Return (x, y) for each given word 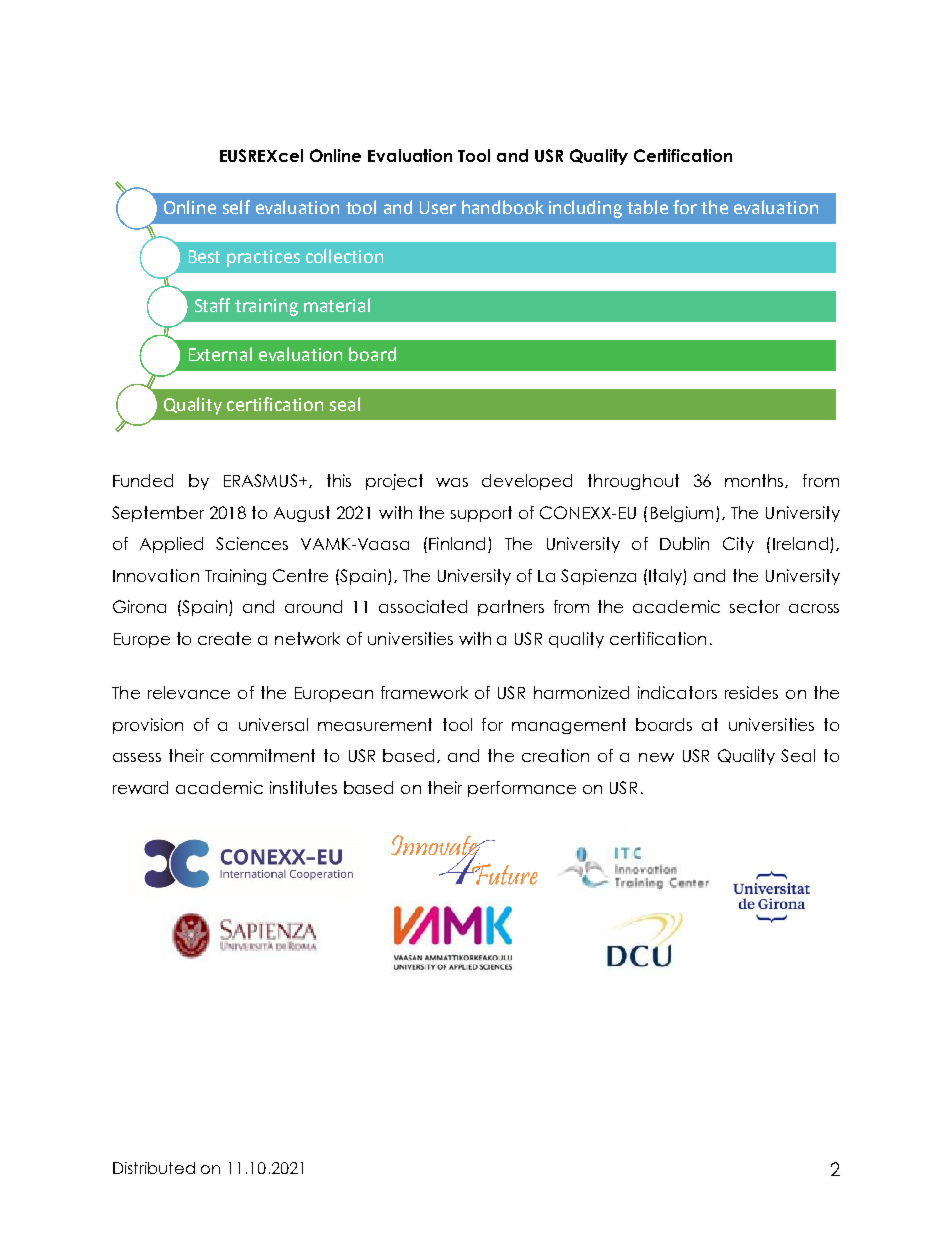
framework (424, 692)
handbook (503, 207)
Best (204, 256)
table (647, 207)
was (452, 482)
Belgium (682, 514)
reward (140, 787)
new (656, 757)
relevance (189, 692)
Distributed (154, 1168)
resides (751, 692)
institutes (303, 787)
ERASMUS (262, 480)
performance (522, 789)
